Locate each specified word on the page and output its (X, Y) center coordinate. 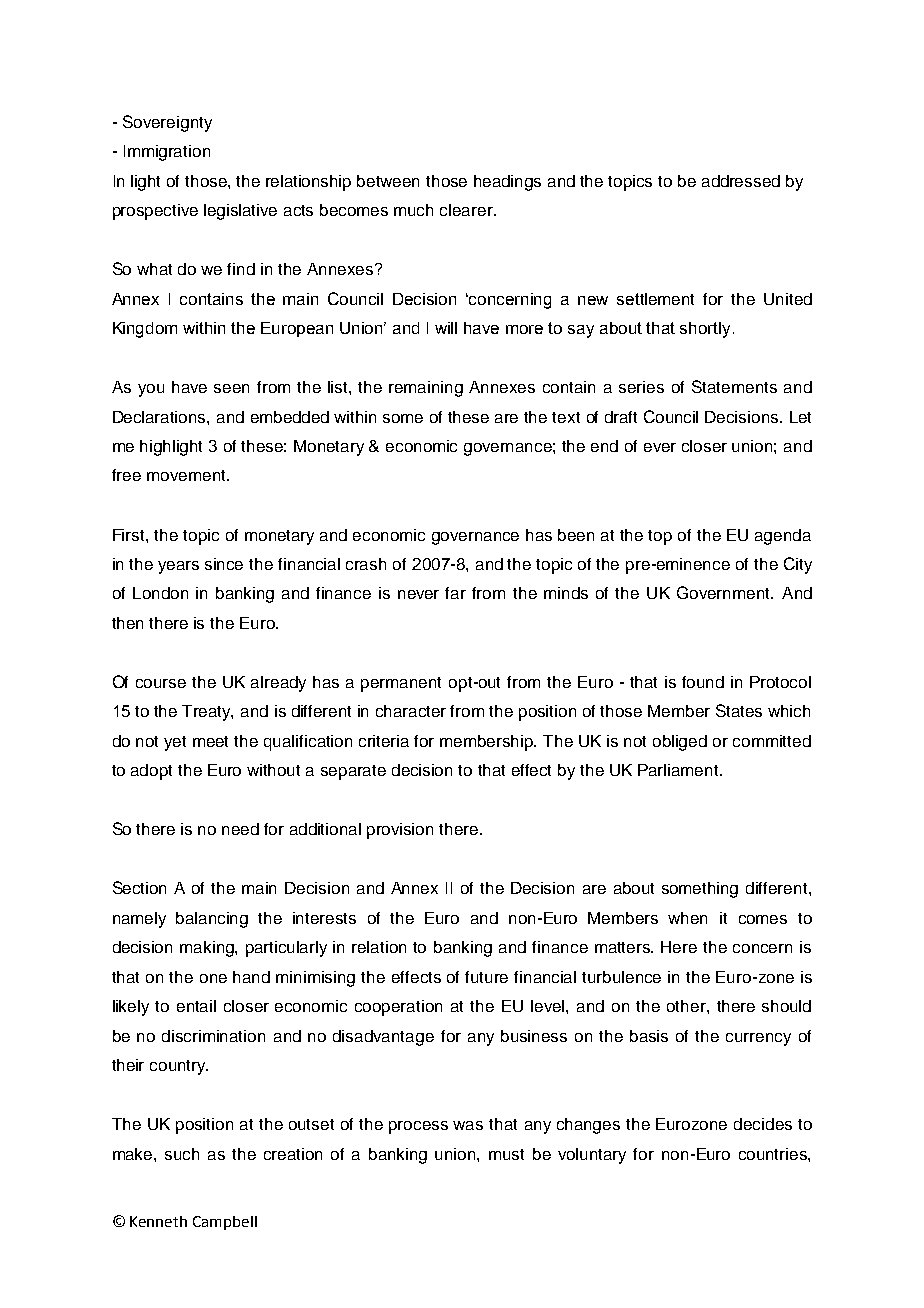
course (161, 683)
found (703, 682)
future (486, 977)
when (687, 918)
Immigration (167, 153)
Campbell (225, 1223)
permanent (401, 684)
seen (231, 388)
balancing (212, 920)
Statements (734, 386)
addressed (741, 181)
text (566, 417)
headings (507, 183)
